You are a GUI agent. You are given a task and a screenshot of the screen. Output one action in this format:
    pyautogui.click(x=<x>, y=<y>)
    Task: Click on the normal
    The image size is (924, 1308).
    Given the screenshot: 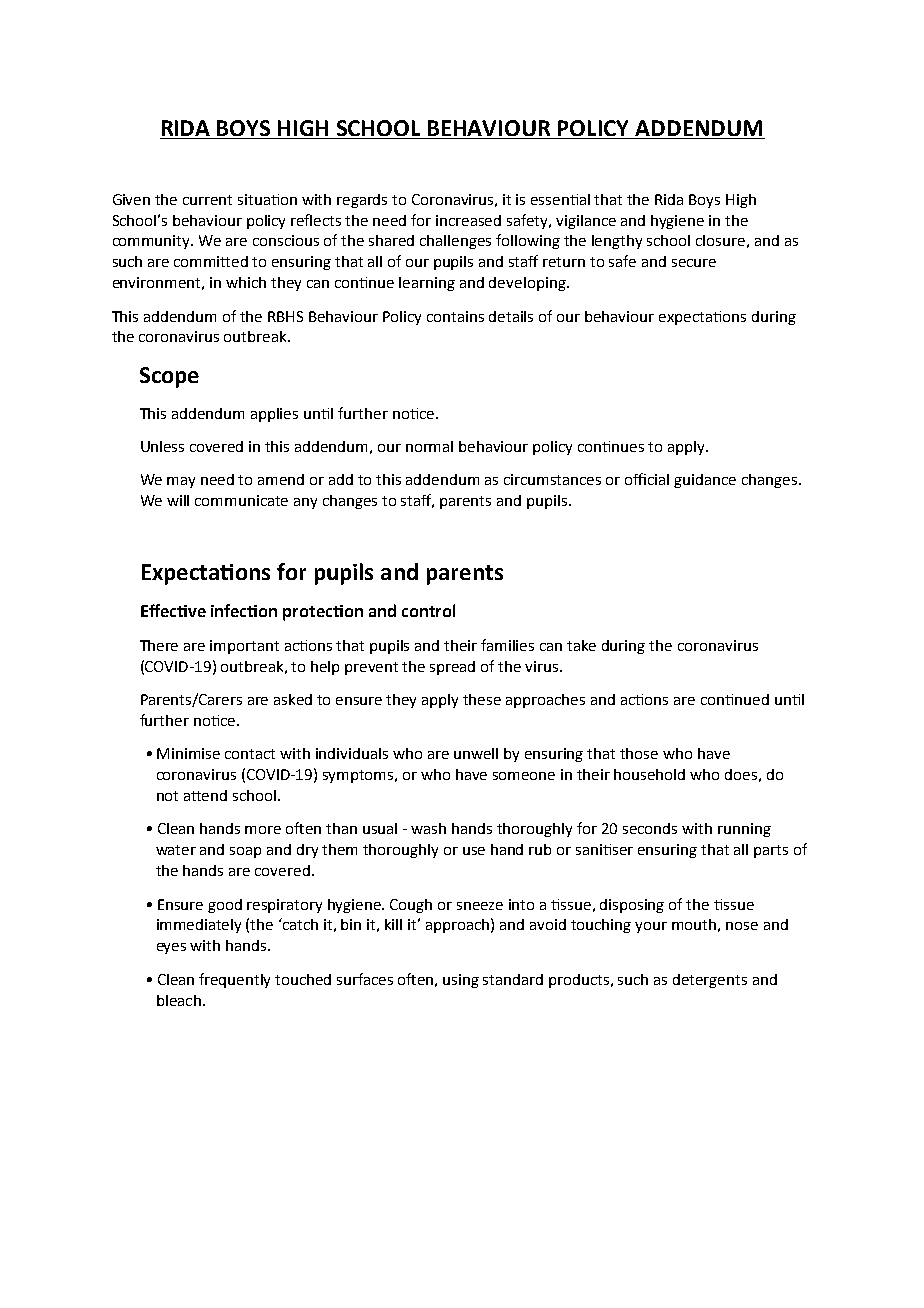 What is the action you would take?
    pyautogui.click(x=429, y=446)
